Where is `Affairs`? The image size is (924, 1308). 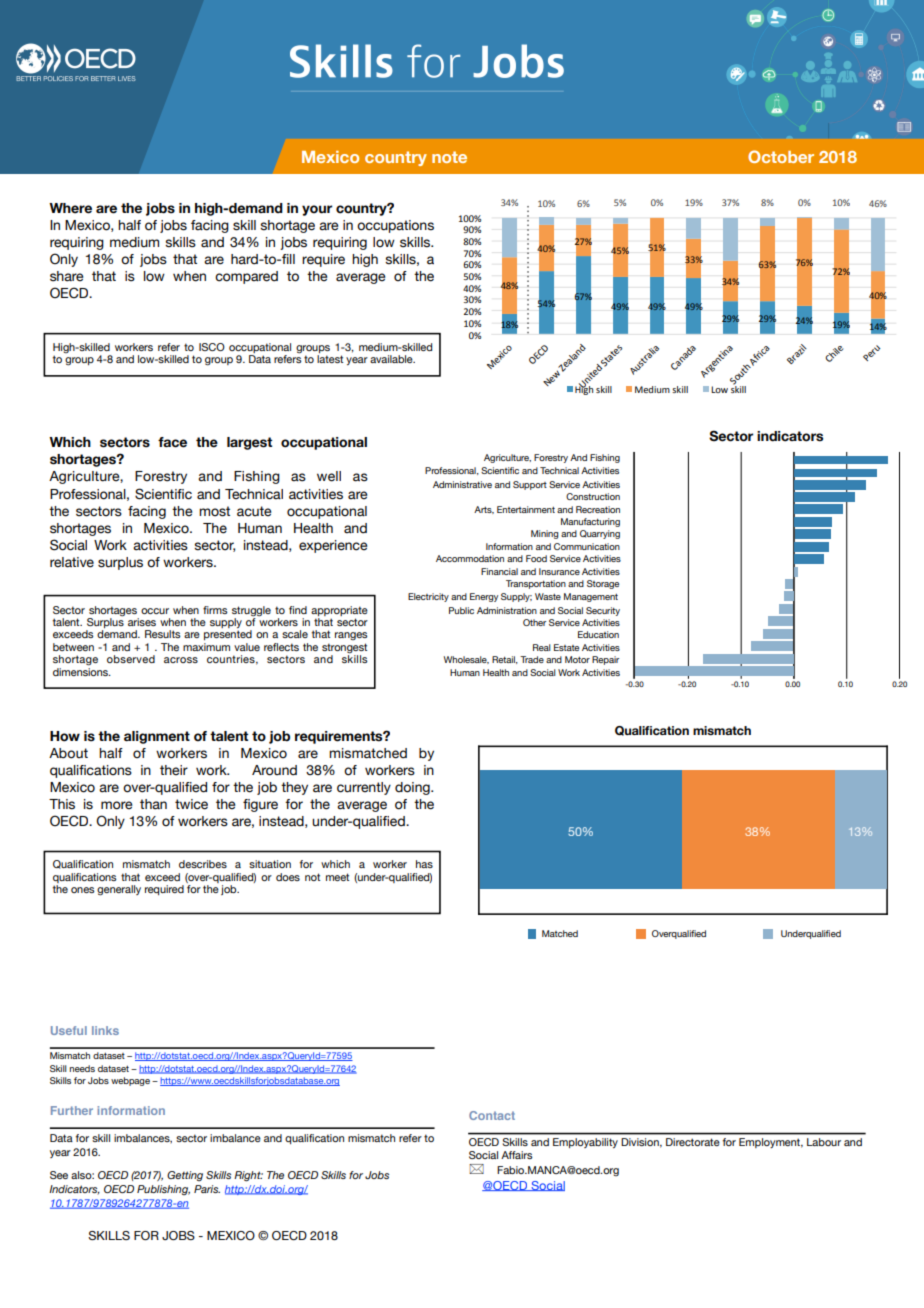 Affairs is located at coordinates (517, 1155).
